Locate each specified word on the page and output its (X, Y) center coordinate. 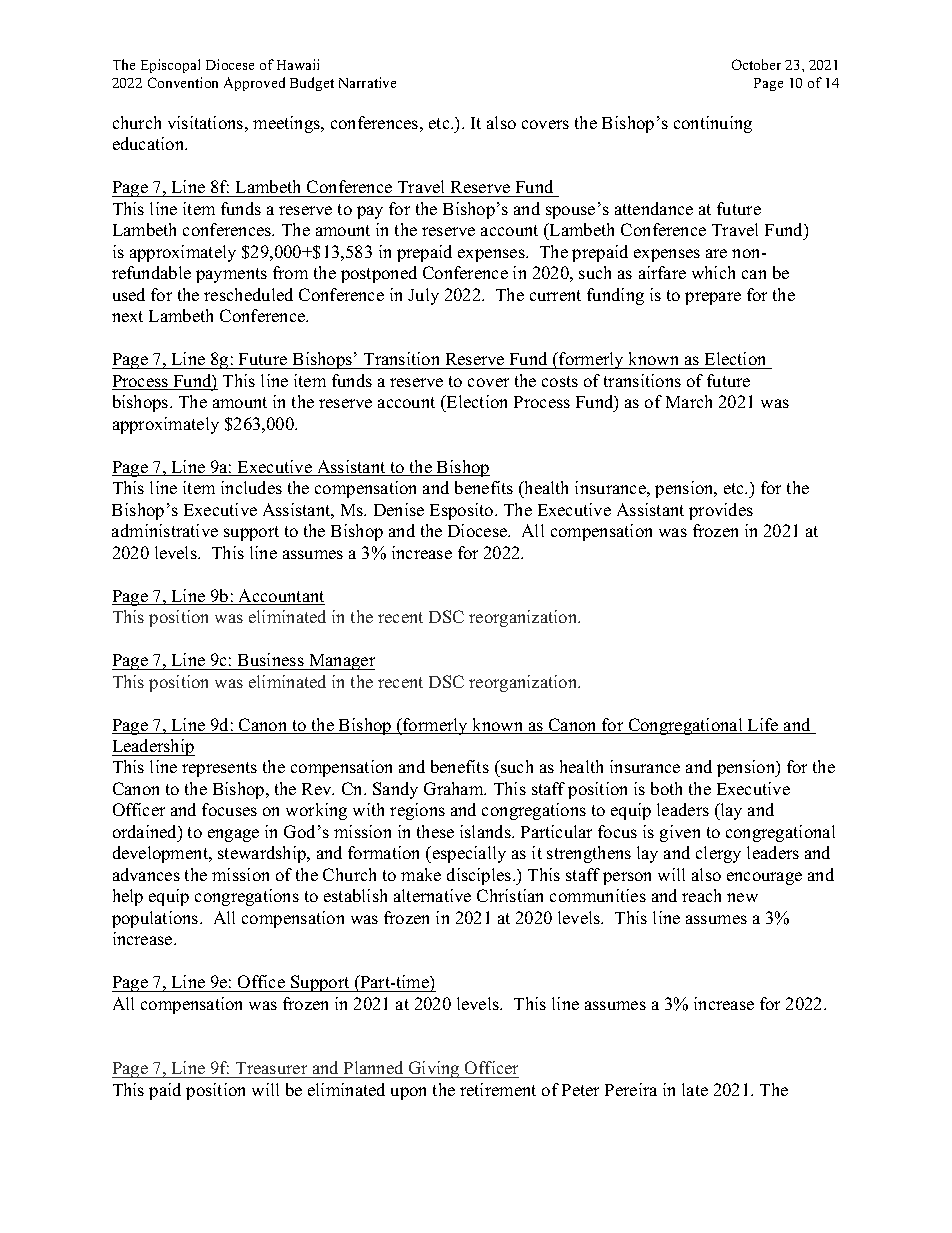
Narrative (367, 82)
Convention (183, 82)
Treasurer (271, 1068)
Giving (434, 1069)
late (695, 1089)
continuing (713, 124)
